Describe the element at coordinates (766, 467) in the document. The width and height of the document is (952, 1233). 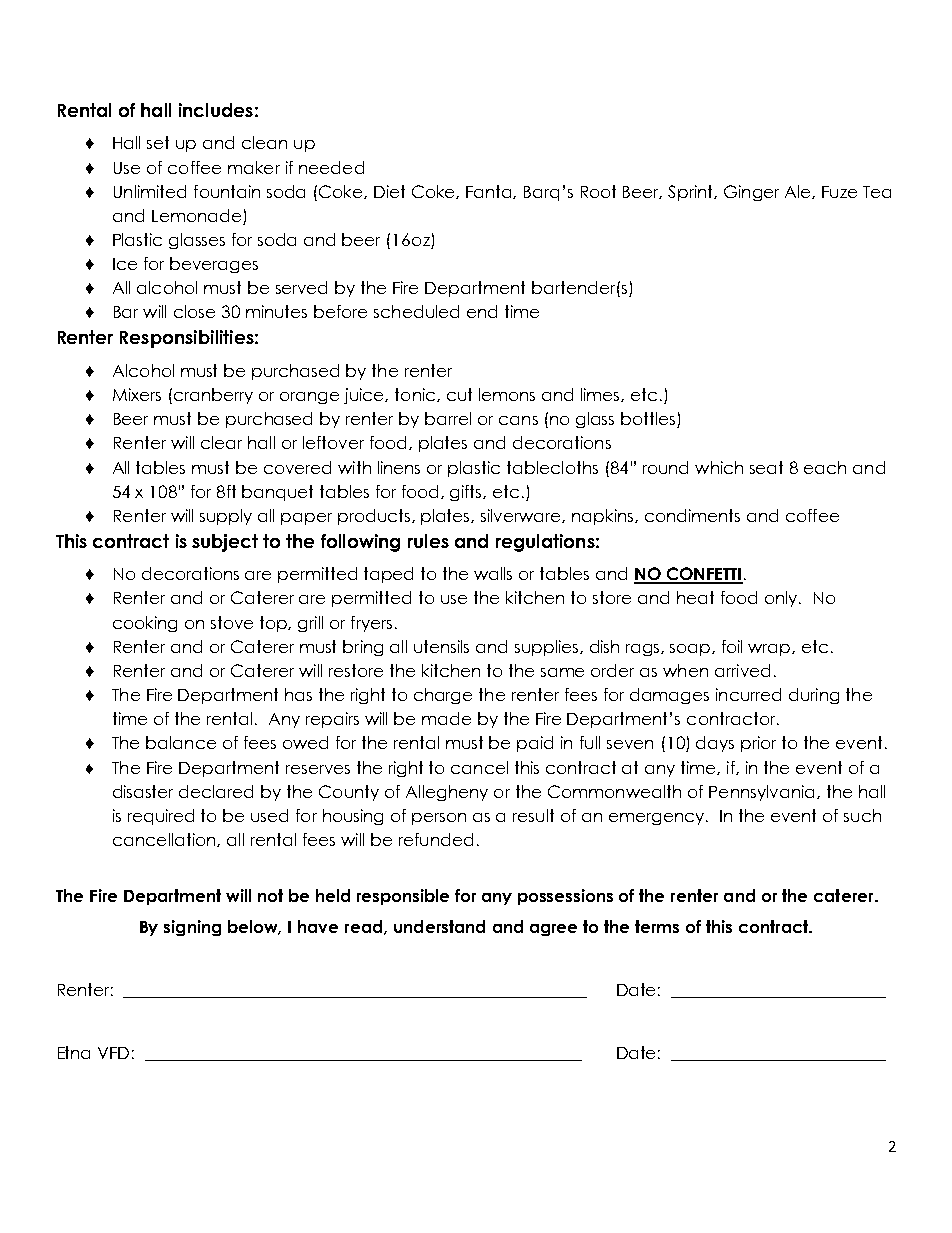
I see `seat` at that location.
